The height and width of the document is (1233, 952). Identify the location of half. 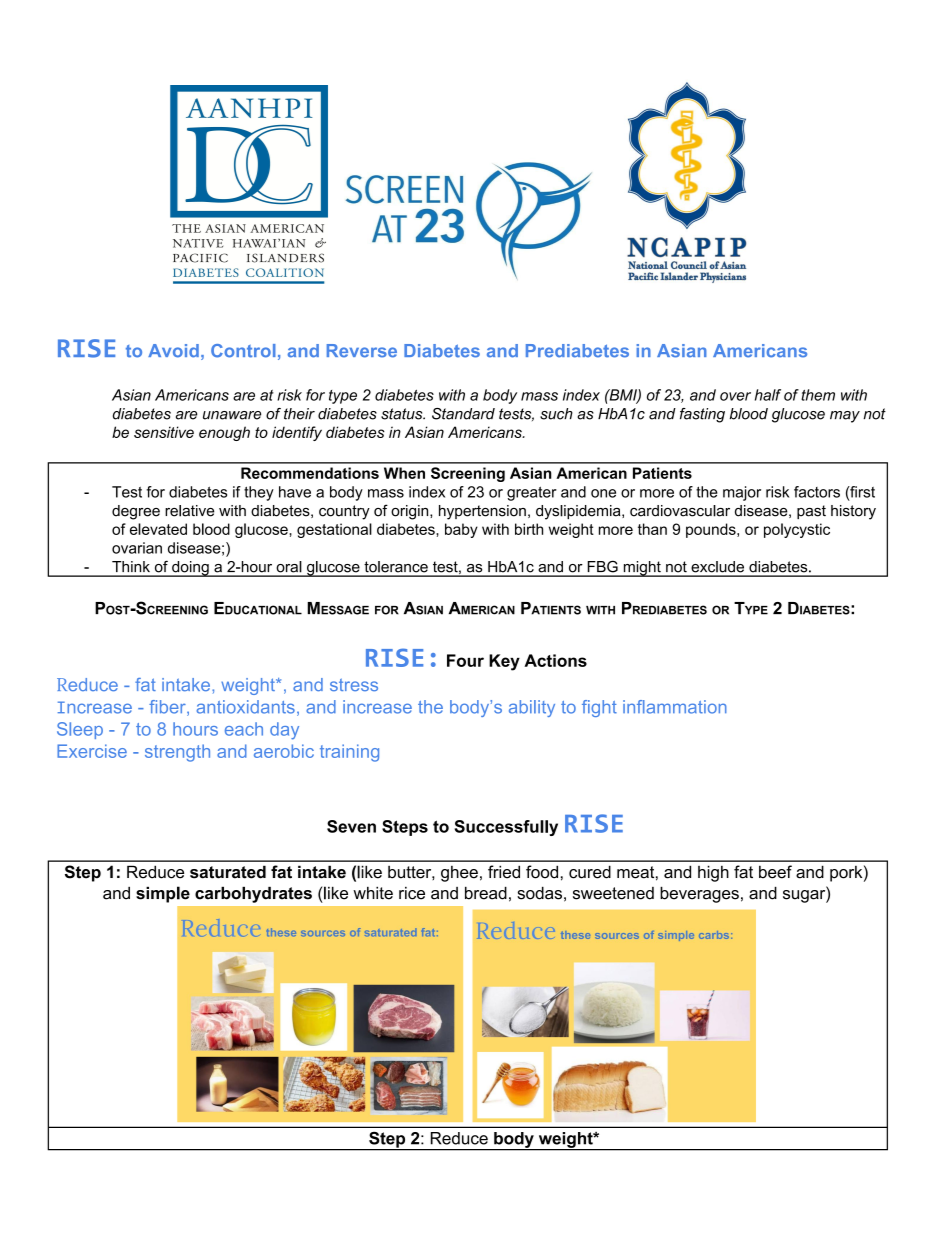
(768, 395).
